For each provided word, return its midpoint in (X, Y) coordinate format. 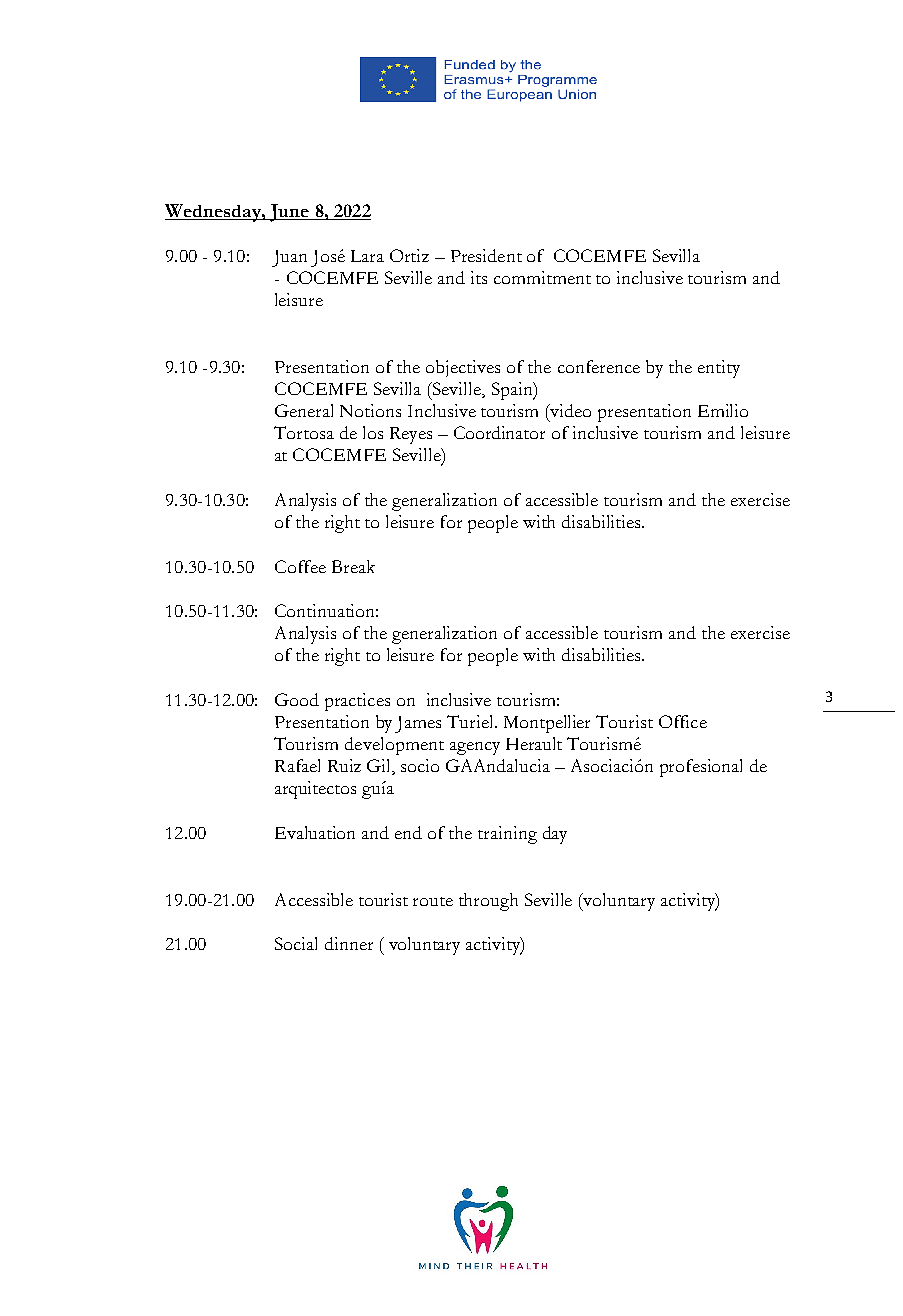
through (488, 902)
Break (353, 566)
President (486, 255)
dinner (349, 943)
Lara (367, 256)
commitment (542, 277)
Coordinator (499, 432)
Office (683, 721)
